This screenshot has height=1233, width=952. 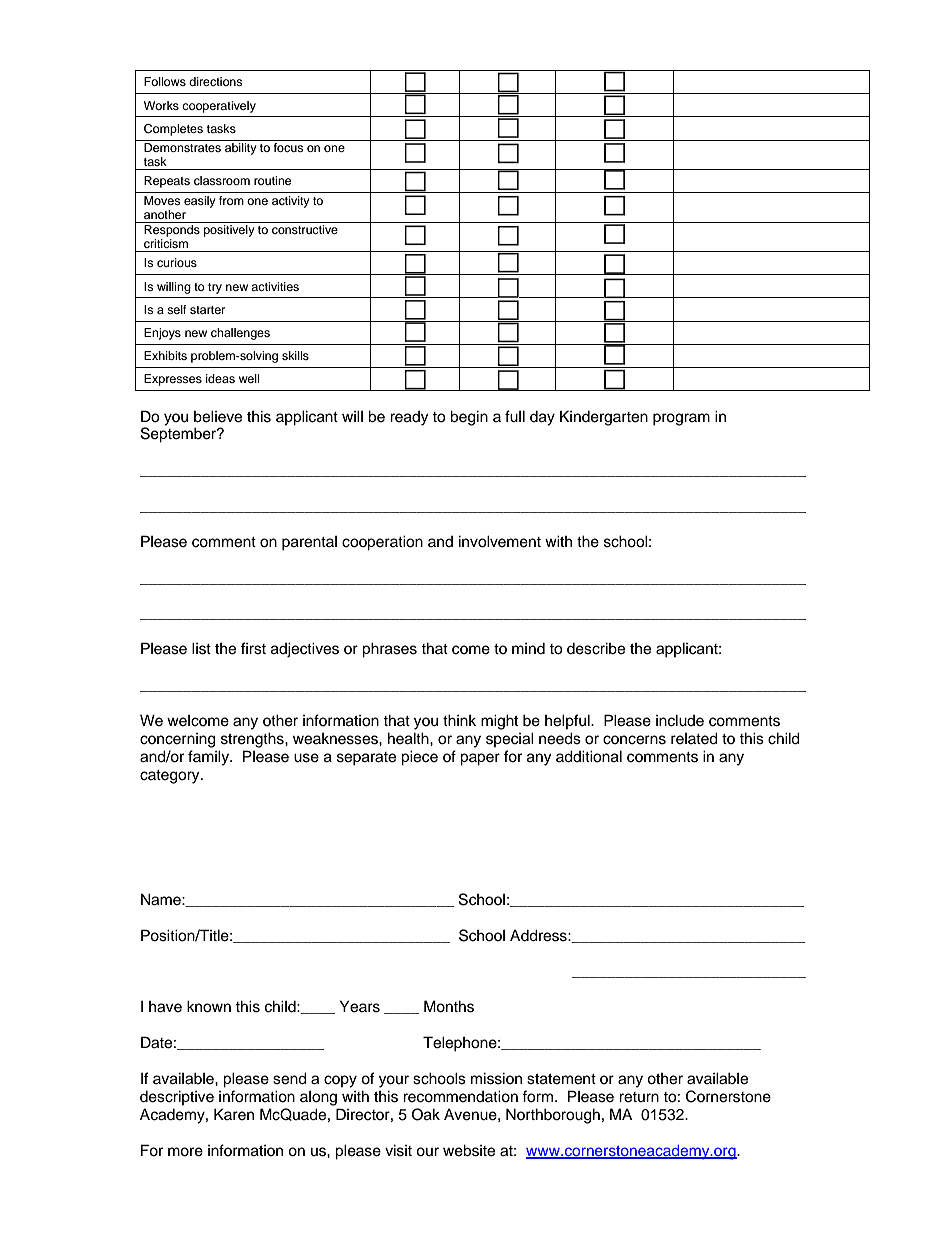 I want to click on Kindergarten, so click(x=604, y=418).
